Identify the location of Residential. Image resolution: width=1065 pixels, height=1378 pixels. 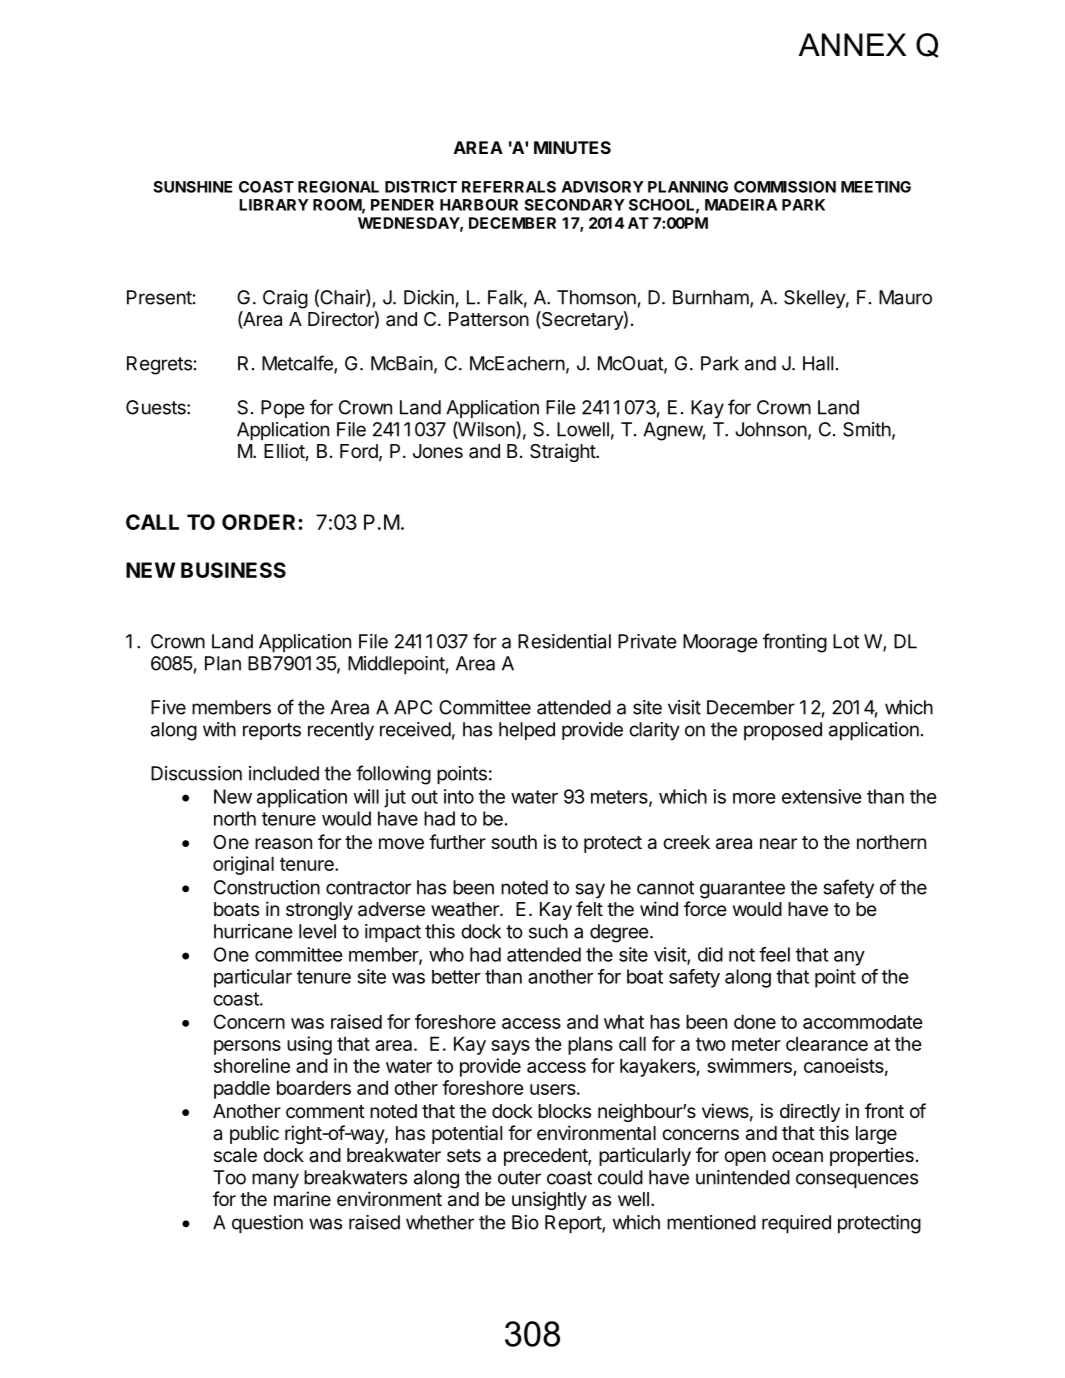
(564, 641).
